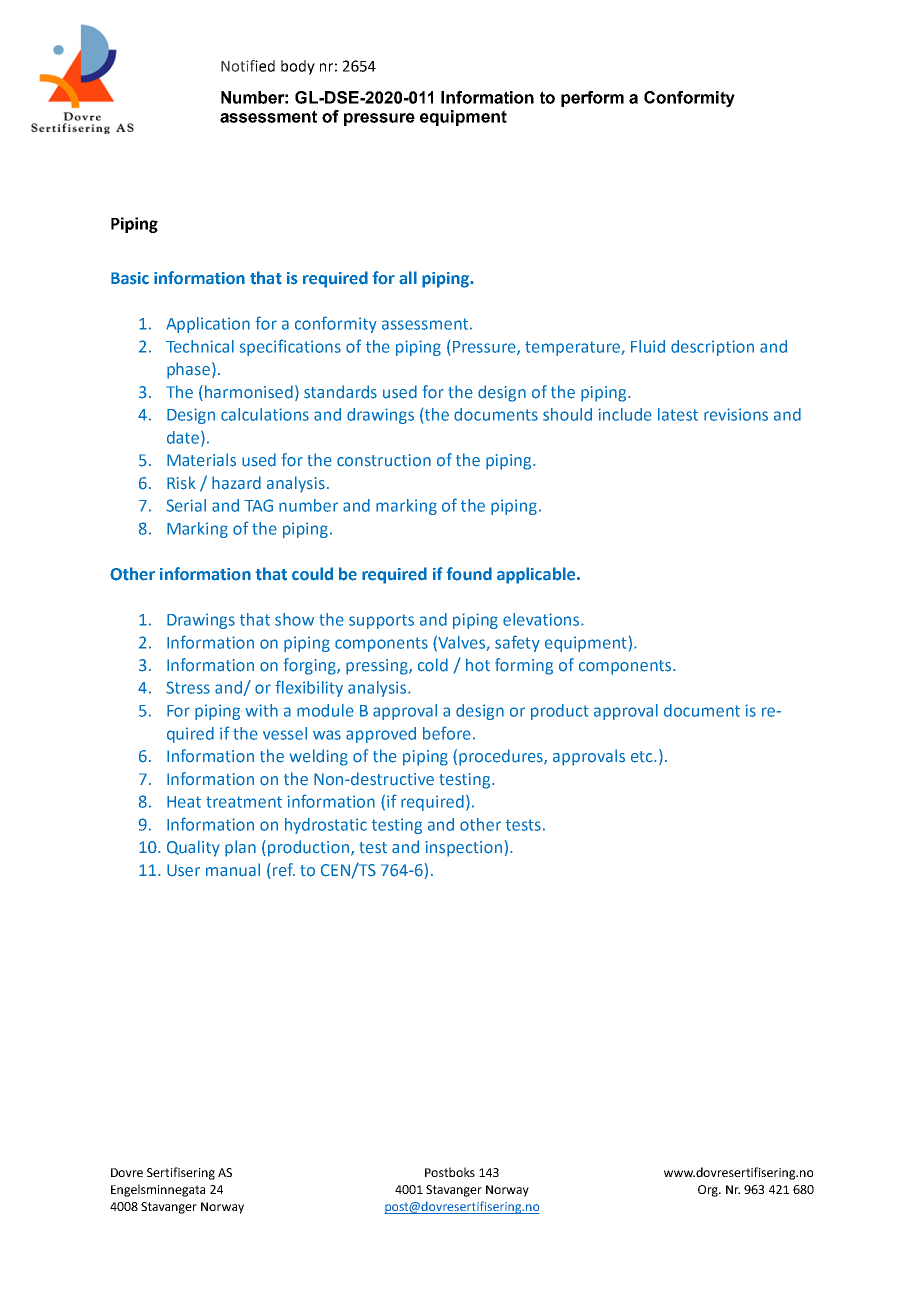 The image size is (924, 1308). I want to click on Technical, so click(200, 346).
